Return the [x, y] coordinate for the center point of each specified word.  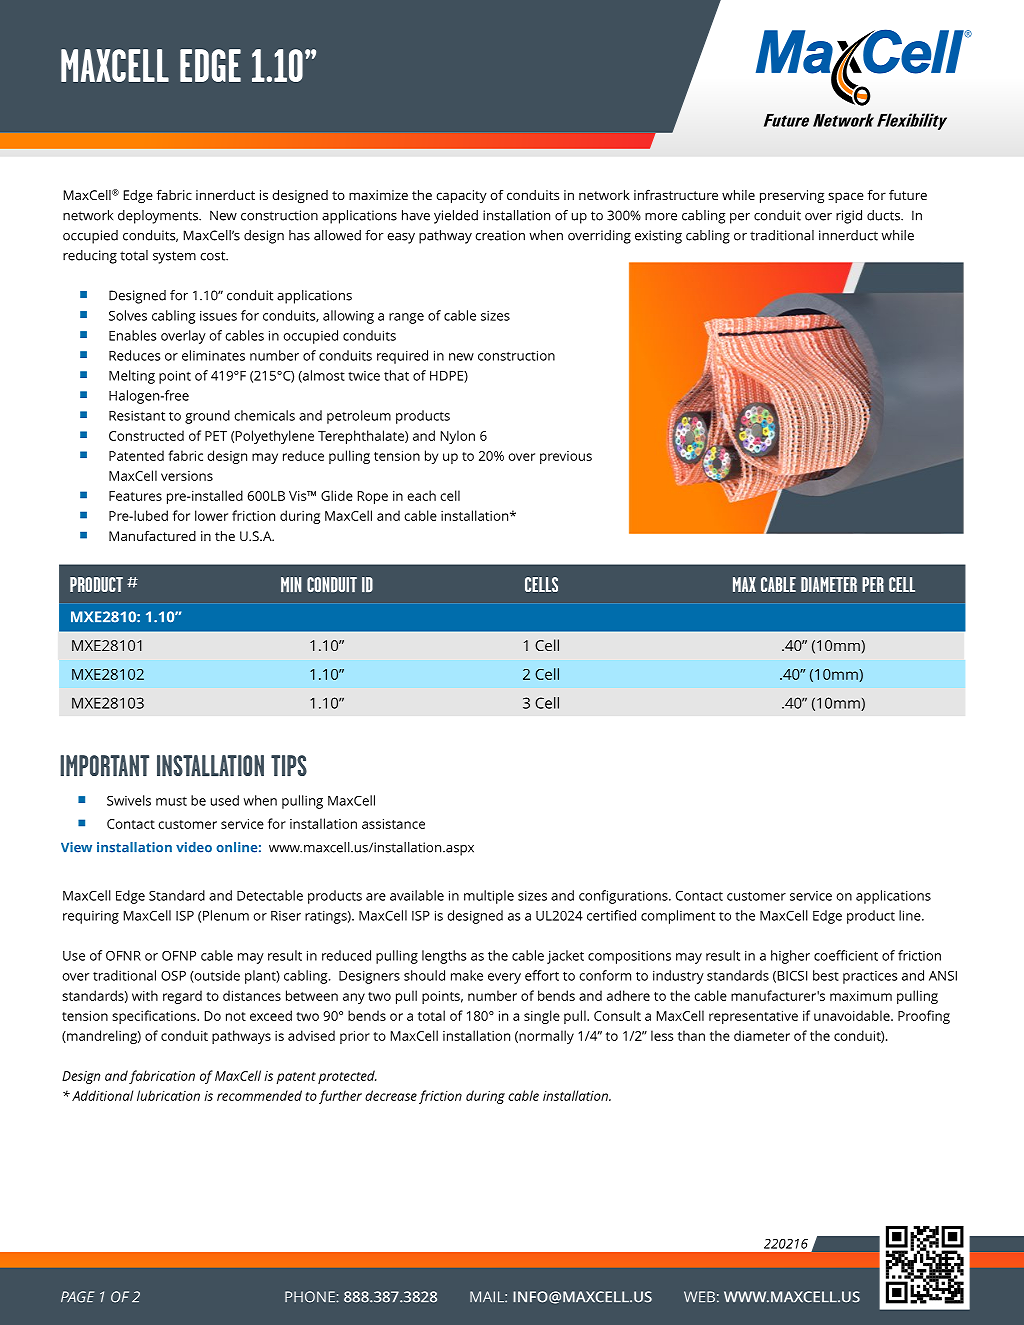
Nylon [458, 437]
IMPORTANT [104, 765]
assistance [393, 824]
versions [187, 476]
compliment [678, 917]
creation [500, 235]
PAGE [77, 1297]
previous [566, 457]
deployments [159, 217]
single [542, 1017]
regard [182, 997]
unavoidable [853, 1015]
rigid [849, 217]
